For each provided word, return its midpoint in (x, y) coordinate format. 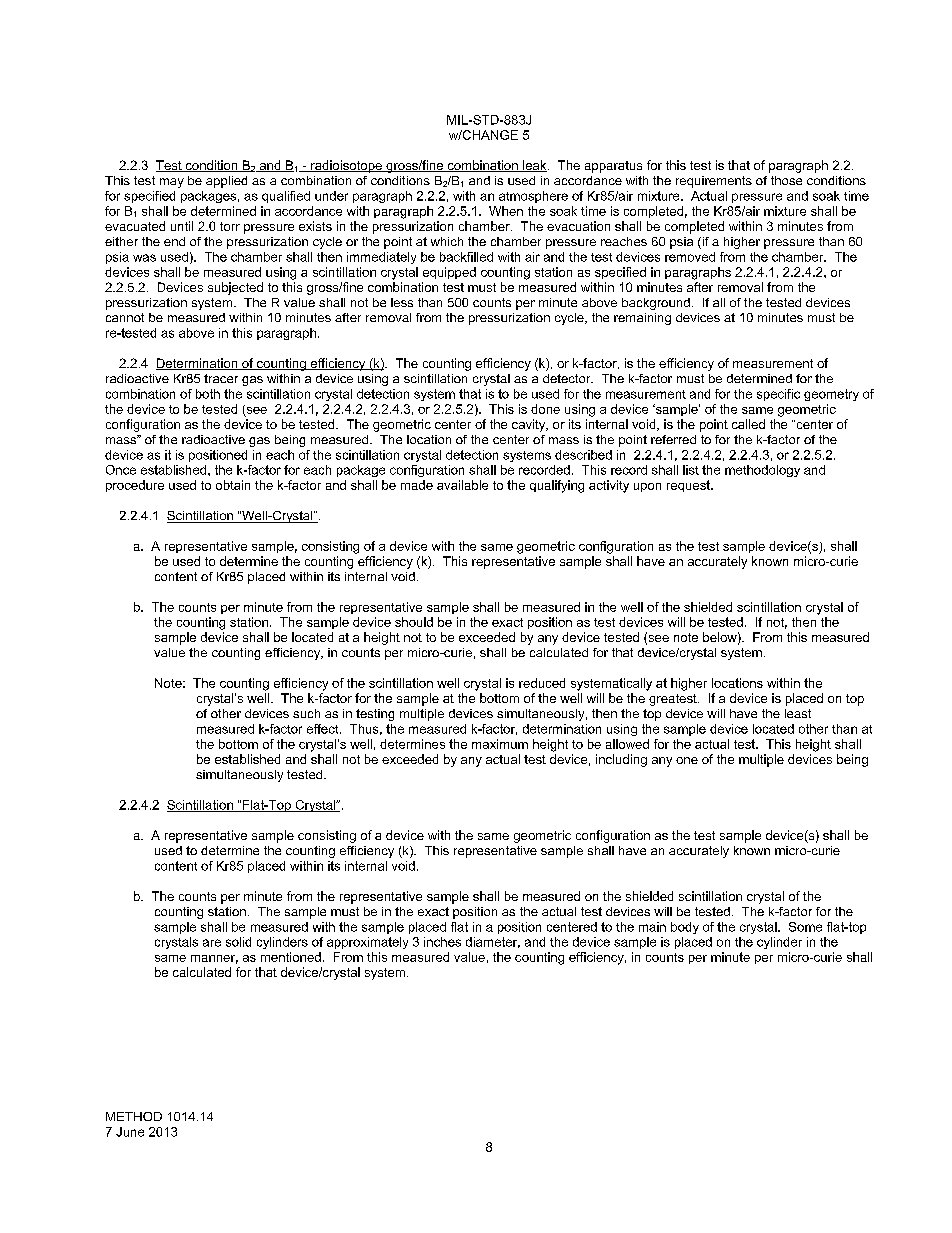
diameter (493, 942)
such (306, 713)
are (212, 943)
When (506, 211)
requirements (714, 182)
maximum (500, 744)
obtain (233, 485)
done (545, 409)
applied (226, 182)
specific (778, 395)
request (689, 486)
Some (805, 927)
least (798, 713)
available (462, 485)
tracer (221, 378)
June (130, 1132)
